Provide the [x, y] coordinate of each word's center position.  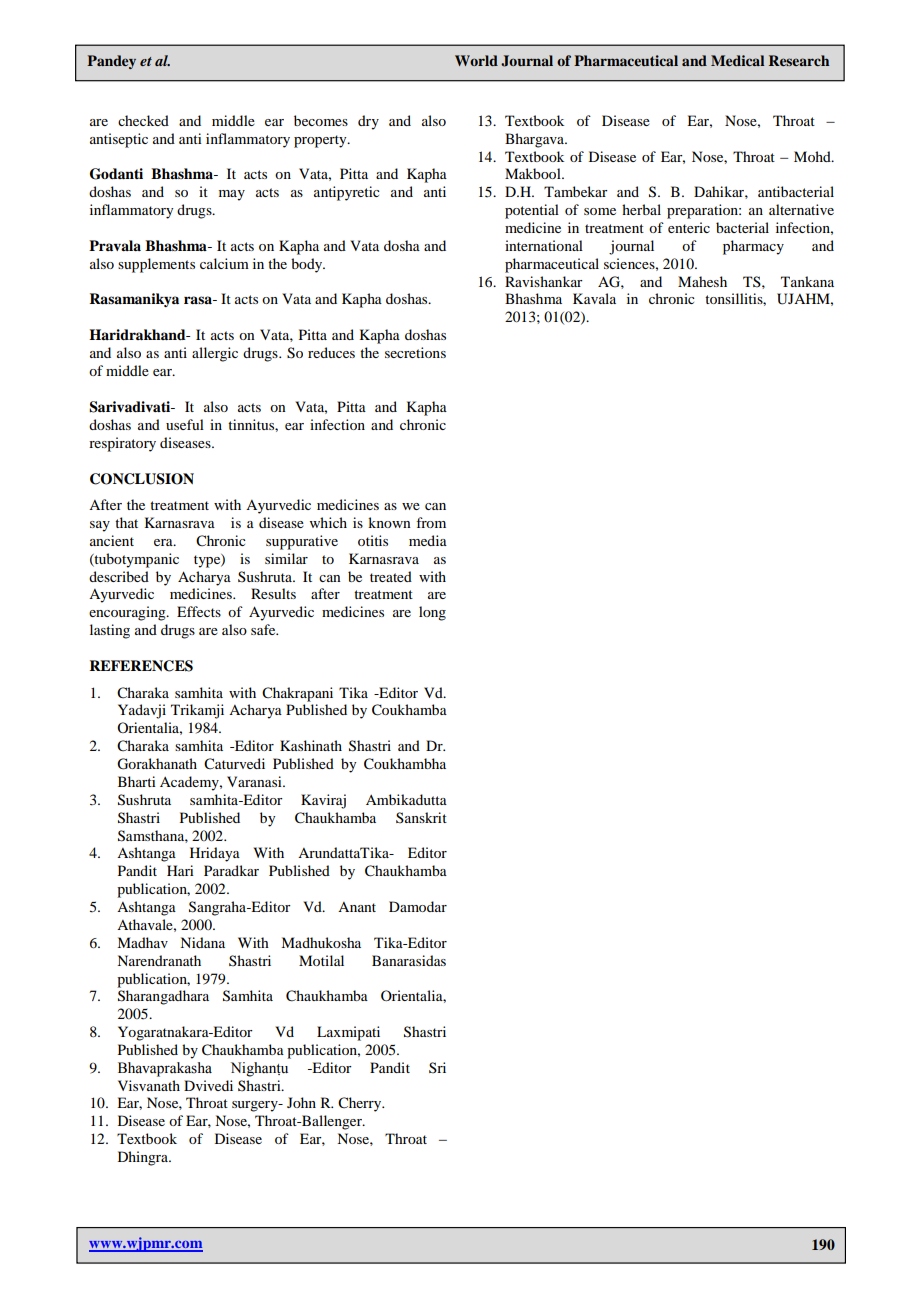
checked [143, 120]
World [476, 60]
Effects [199, 611]
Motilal [321, 960]
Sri [437, 1067]
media [428, 540]
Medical [737, 60]
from [431, 522]
